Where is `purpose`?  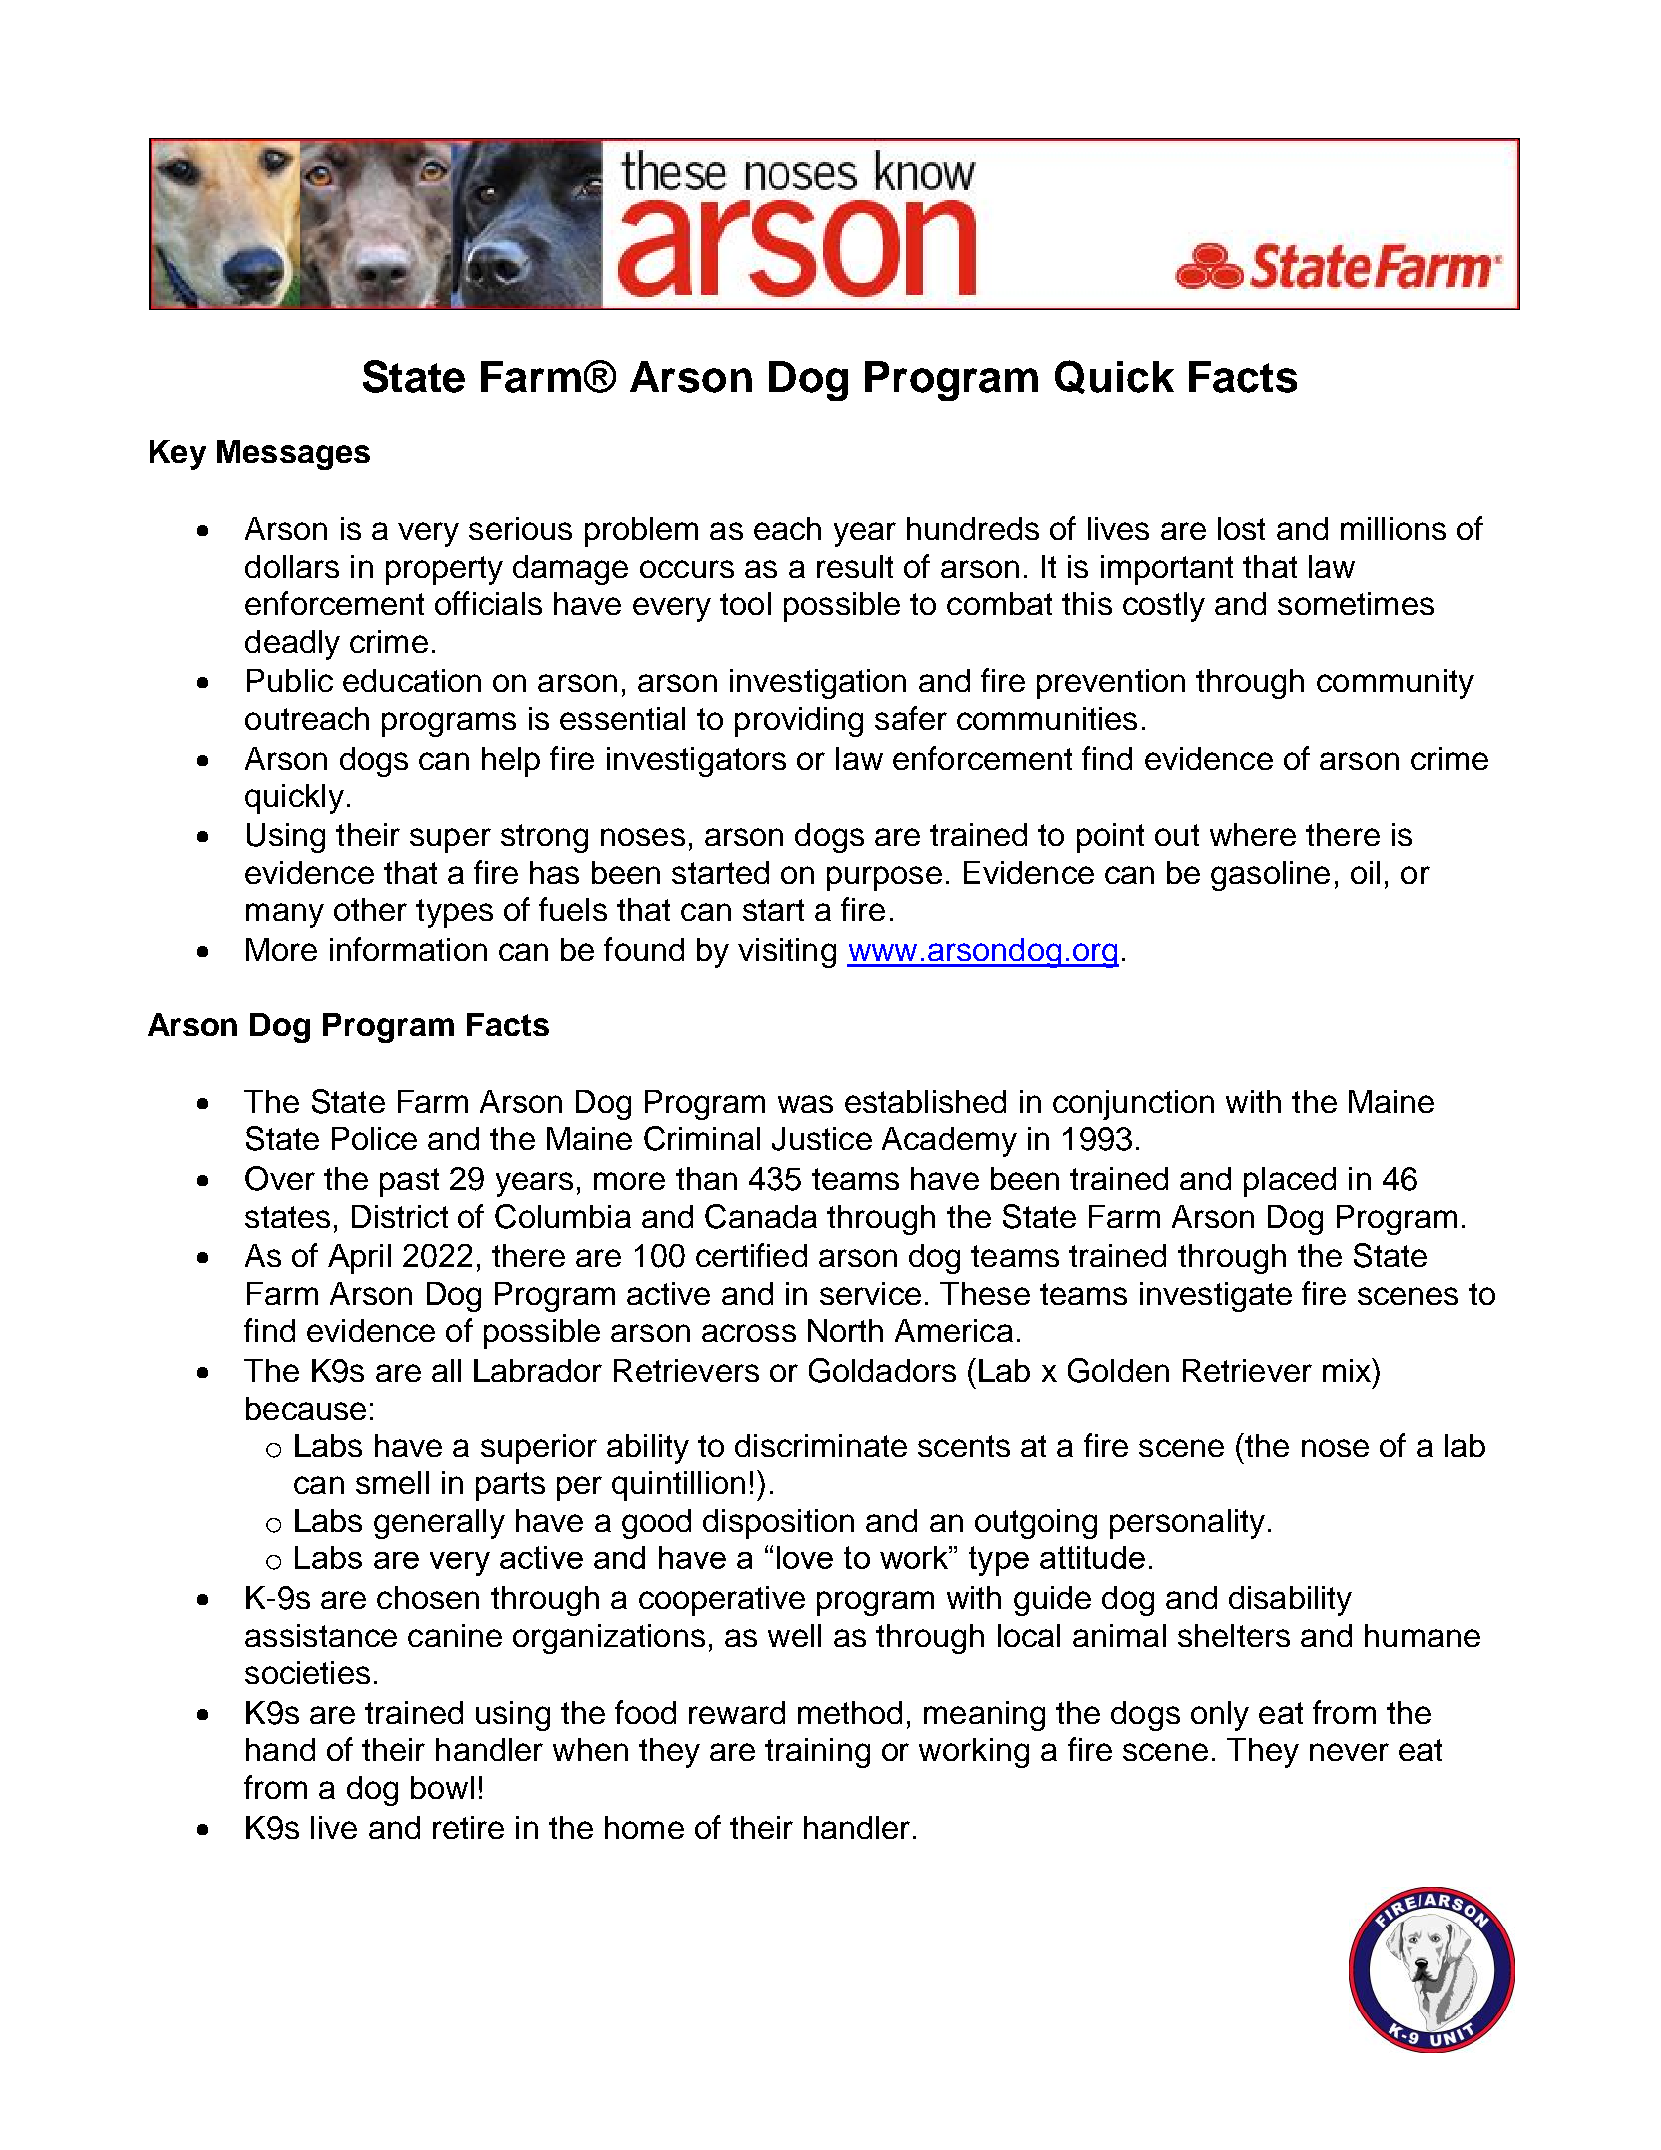
purpose is located at coordinates (884, 878).
